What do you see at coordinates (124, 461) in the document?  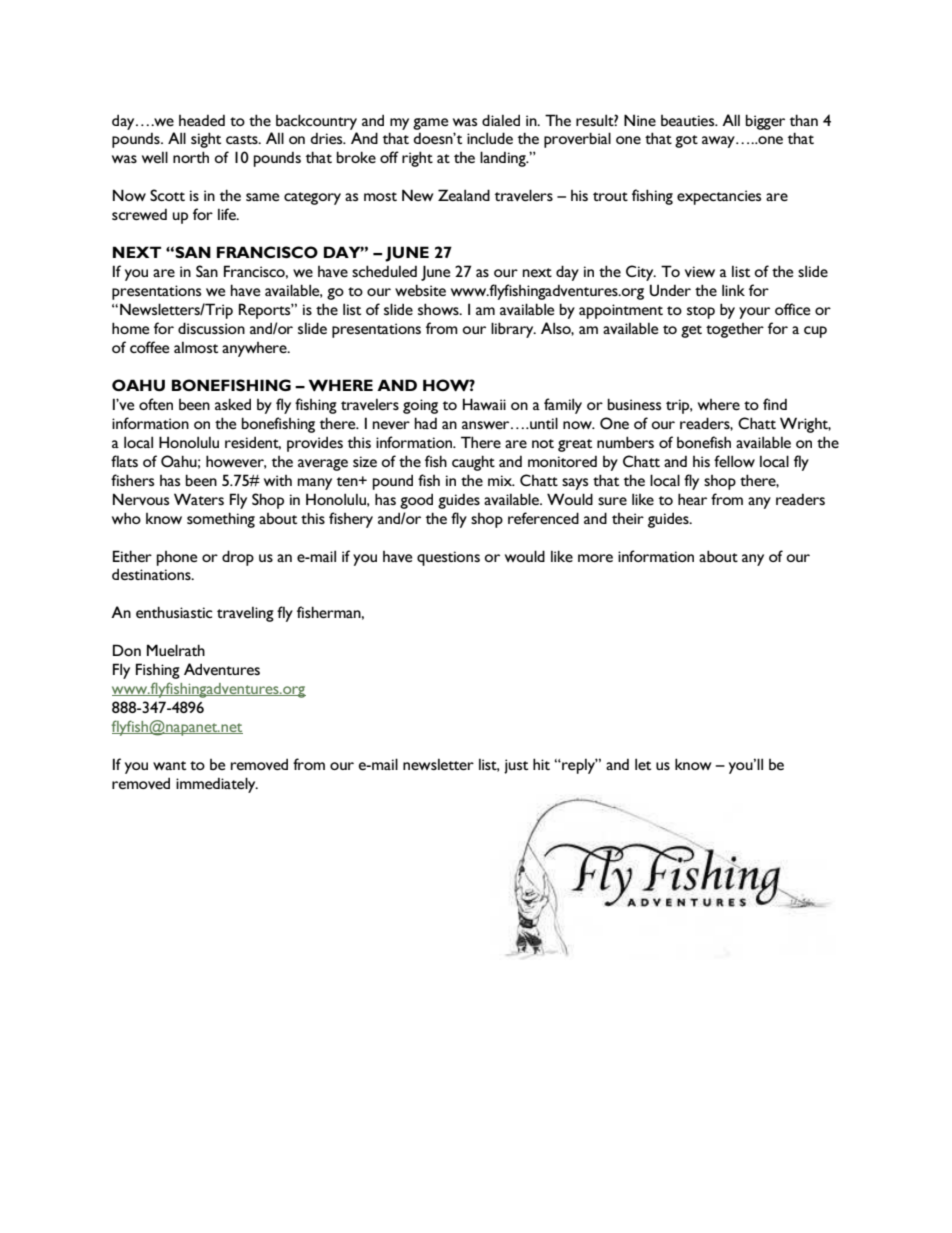 I see `flats` at bounding box center [124, 461].
